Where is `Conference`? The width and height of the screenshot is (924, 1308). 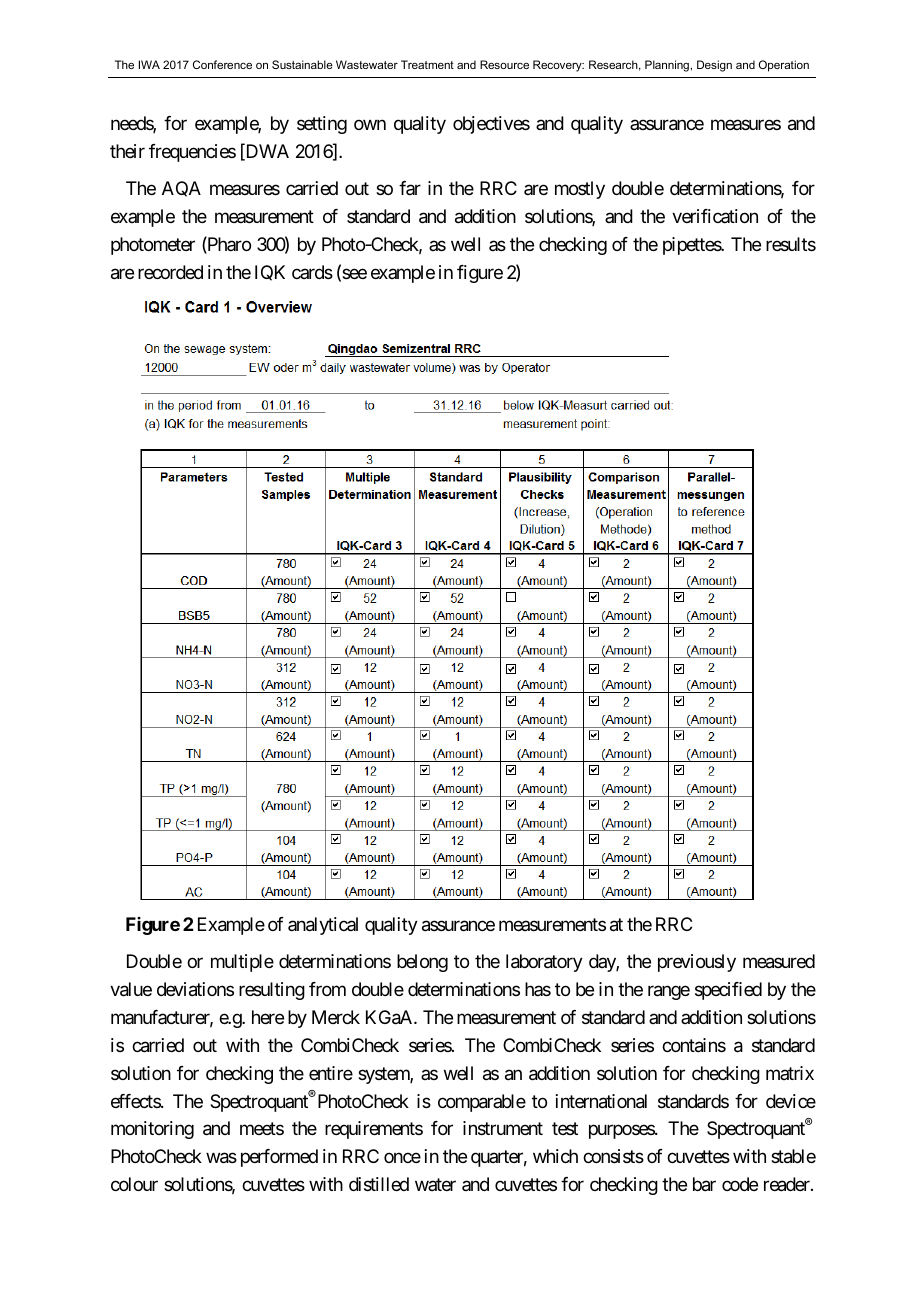
Conference is located at coordinates (222, 64).
